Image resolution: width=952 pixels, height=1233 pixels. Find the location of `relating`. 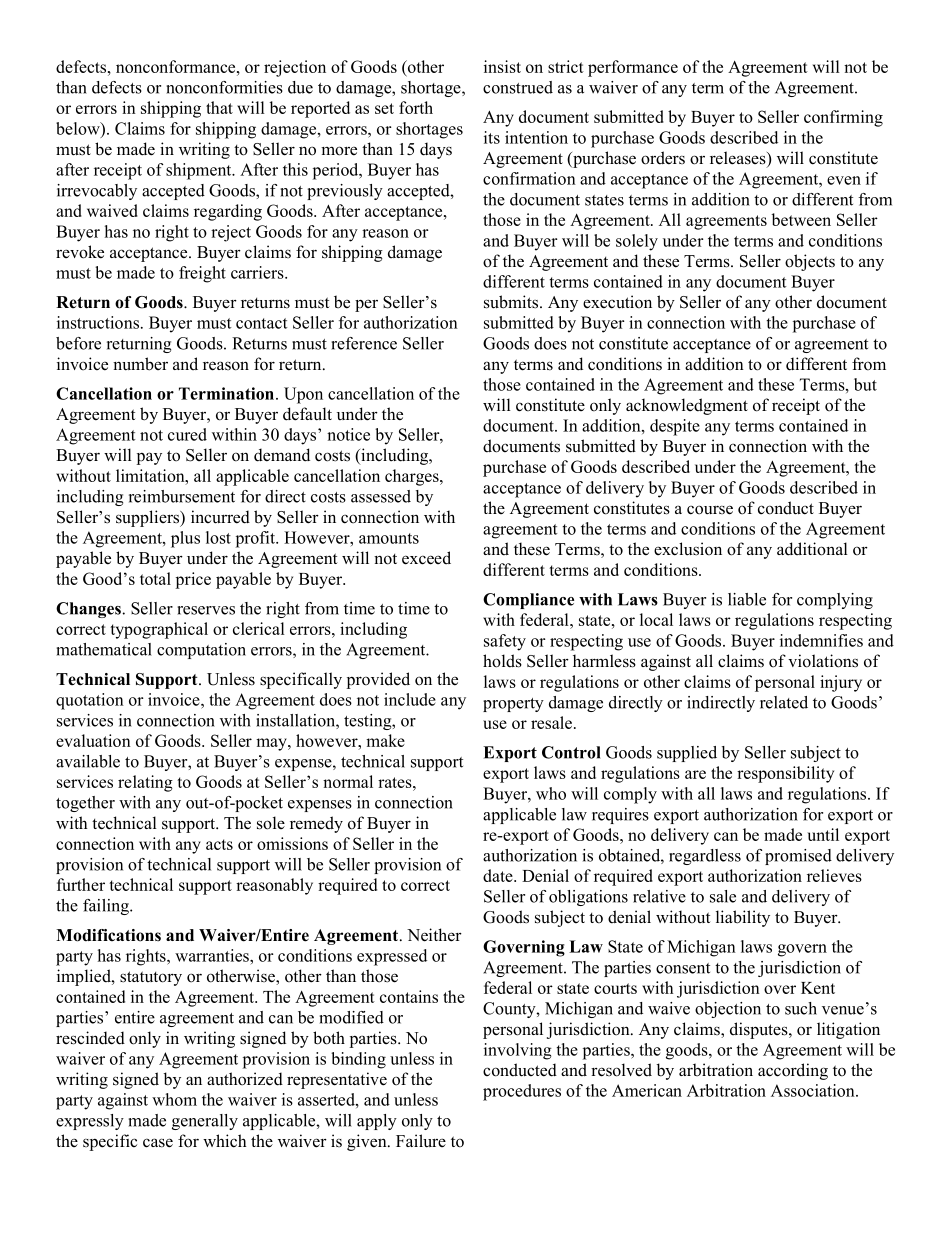

relating is located at coordinates (145, 783).
